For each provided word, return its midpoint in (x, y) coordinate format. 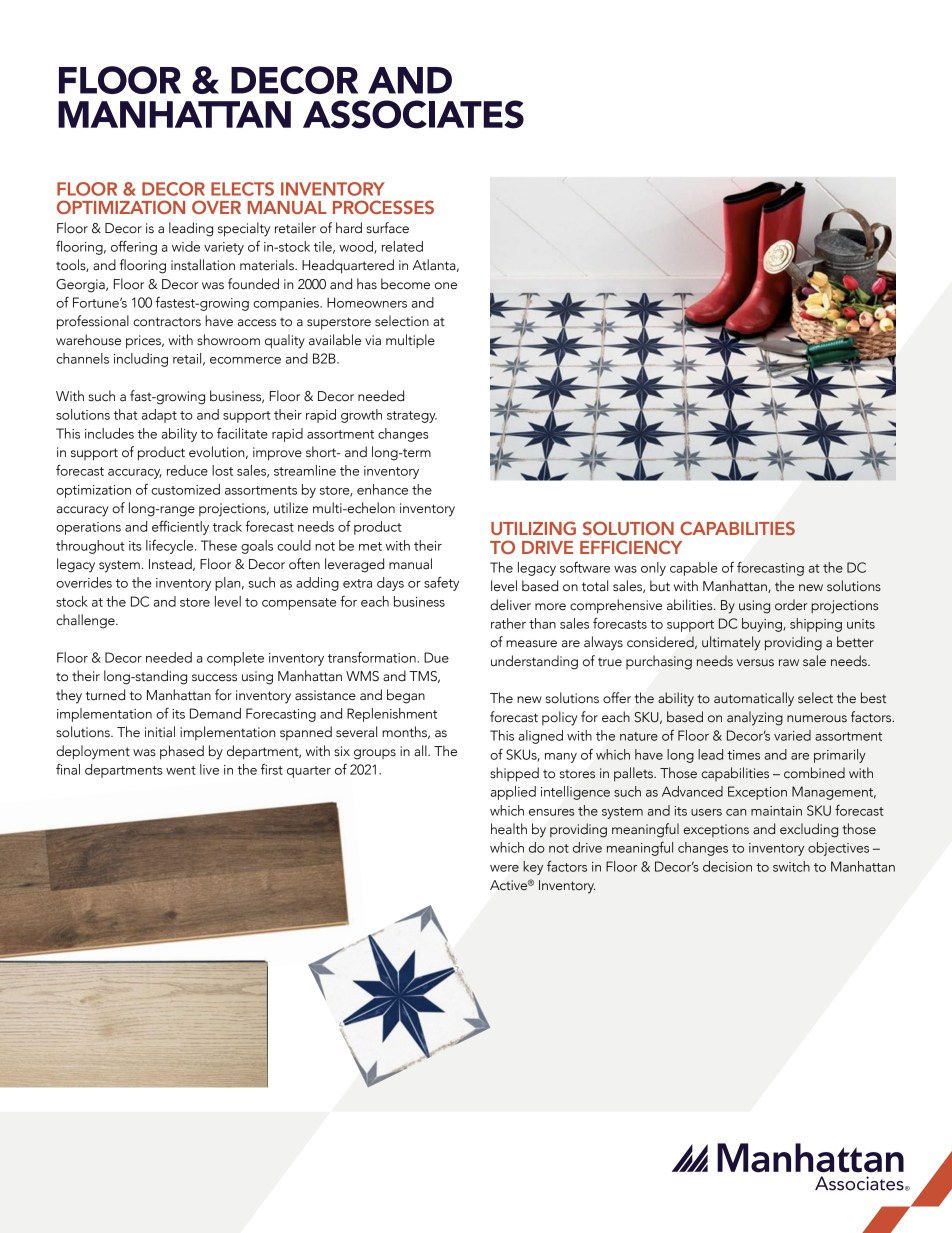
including (141, 360)
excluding (809, 830)
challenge (86, 621)
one (446, 286)
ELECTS (242, 189)
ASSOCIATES (413, 114)
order (791, 605)
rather (508, 623)
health (509, 829)
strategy (412, 417)
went (181, 770)
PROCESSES (383, 207)
